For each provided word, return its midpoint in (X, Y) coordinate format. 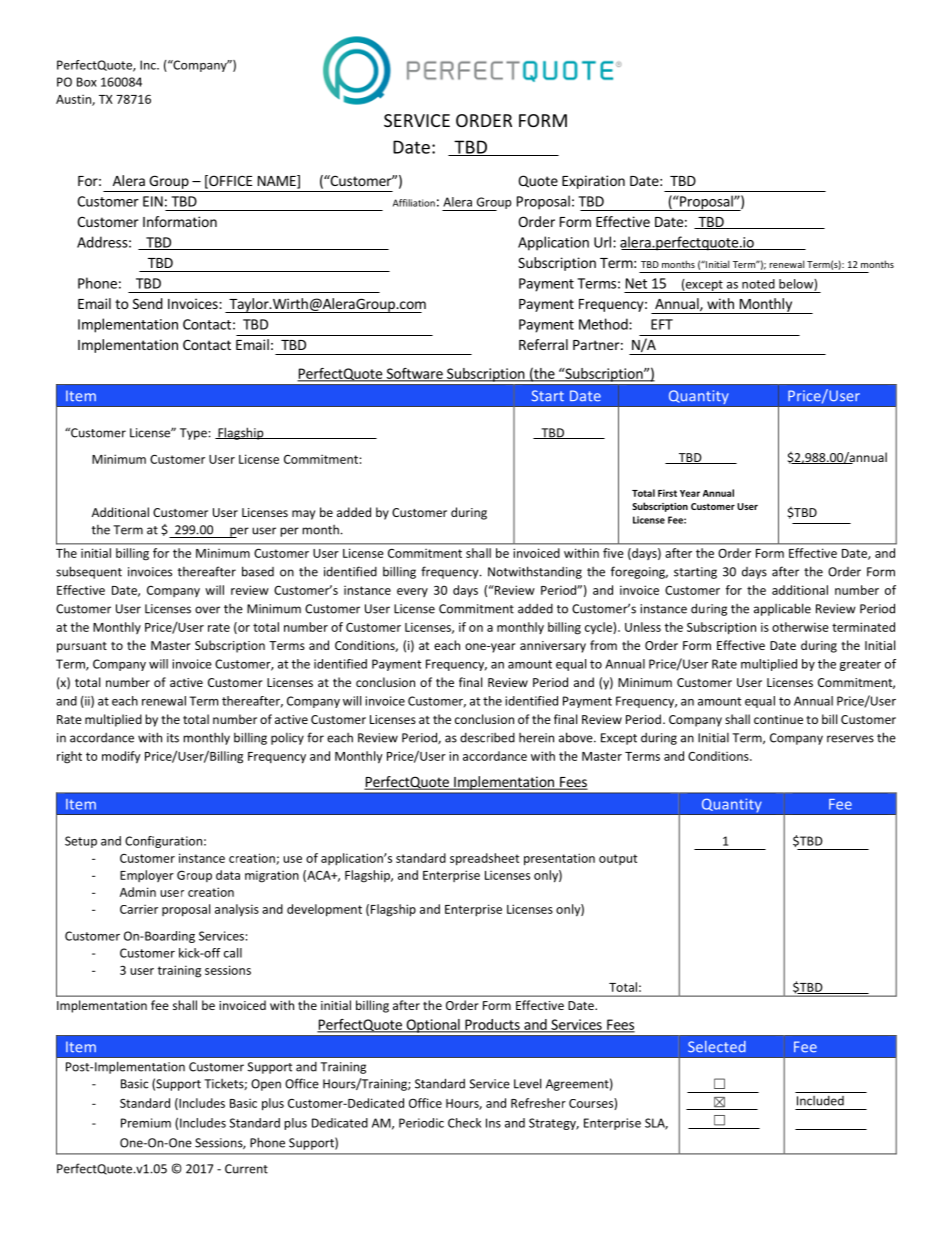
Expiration (593, 182)
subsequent (89, 572)
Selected (717, 1047)
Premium (146, 1123)
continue (778, 719)
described (487, 738)
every (412, 592)
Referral (543, 344)
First (667, 493)
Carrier (139, 909)
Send (148, 303)
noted (758, 284)
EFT (662, 324)
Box (87, 82)
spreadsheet (484, 859)
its (173, 738)
